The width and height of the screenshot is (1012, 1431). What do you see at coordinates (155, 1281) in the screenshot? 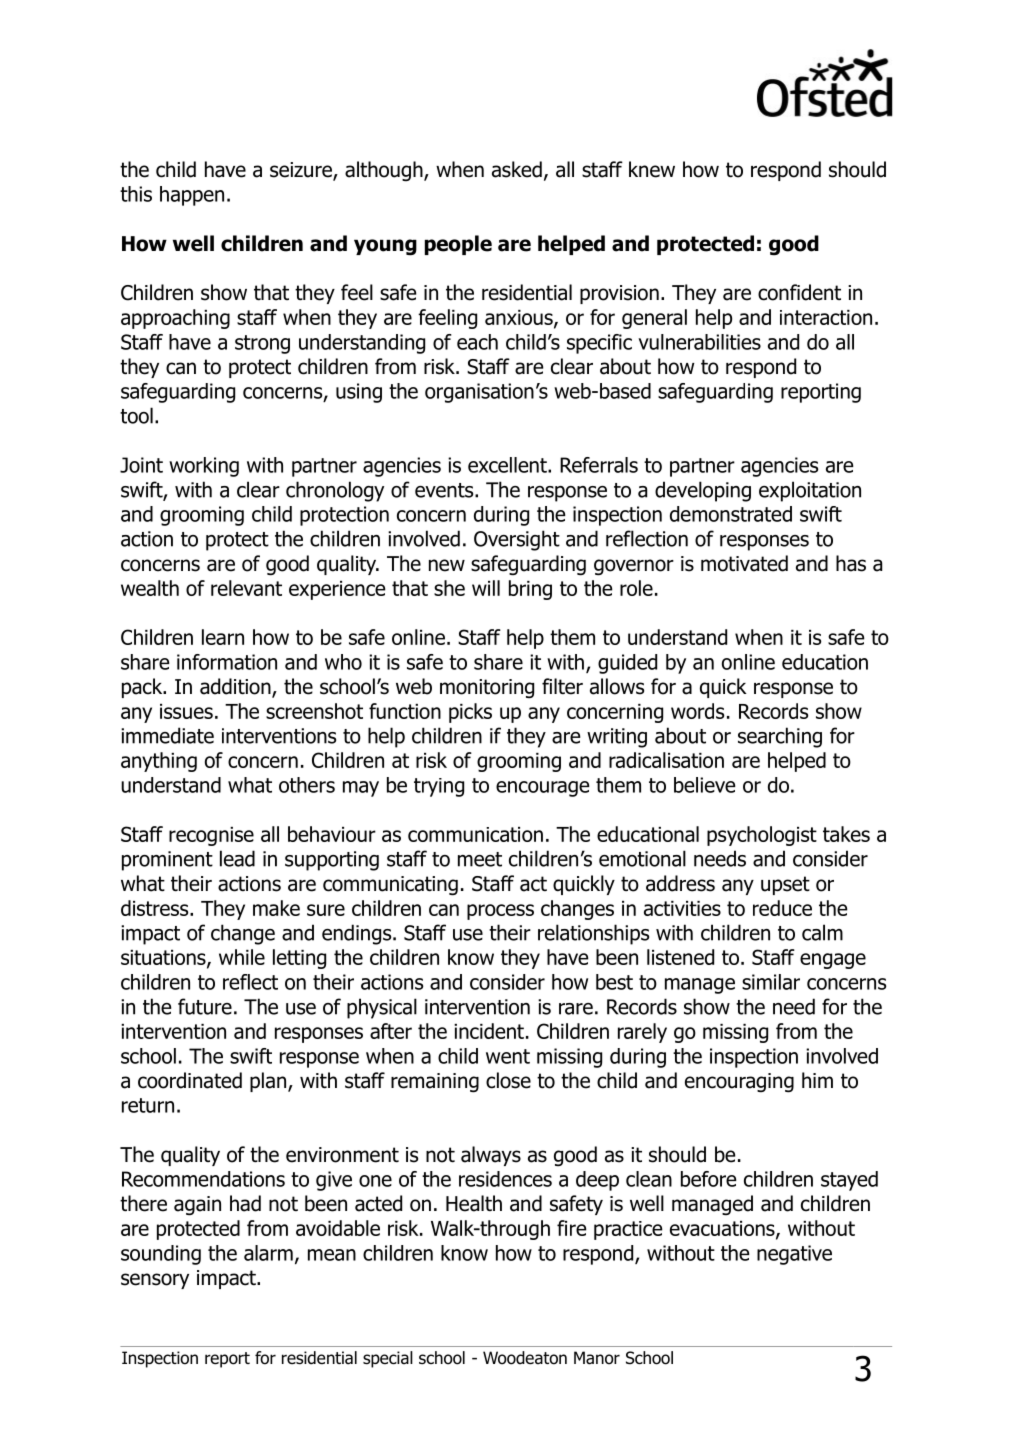
I see `sensory` at bounding box center [155, 1281].
